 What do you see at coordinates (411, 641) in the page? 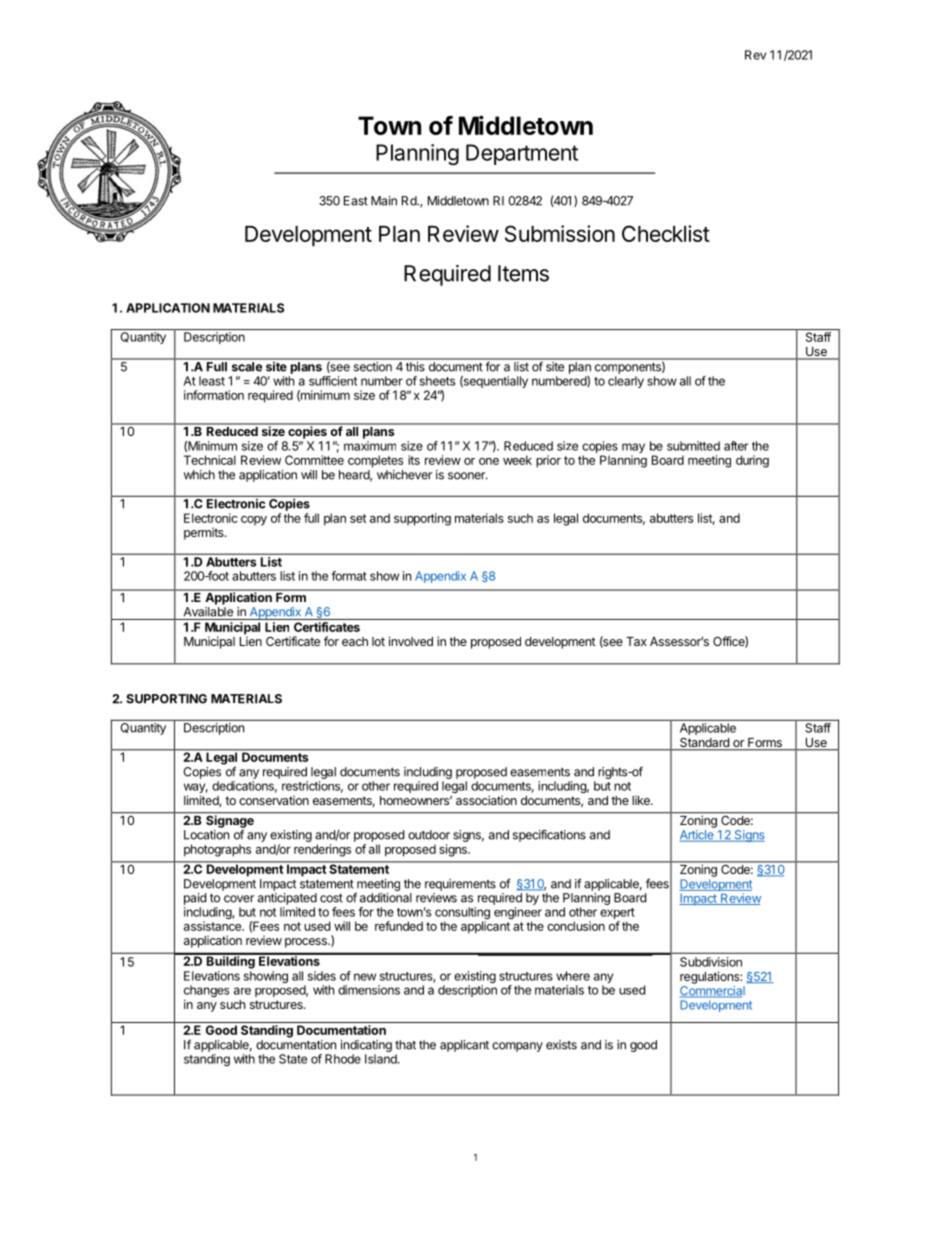
I see `involved` at bounding box center [411, 641].
